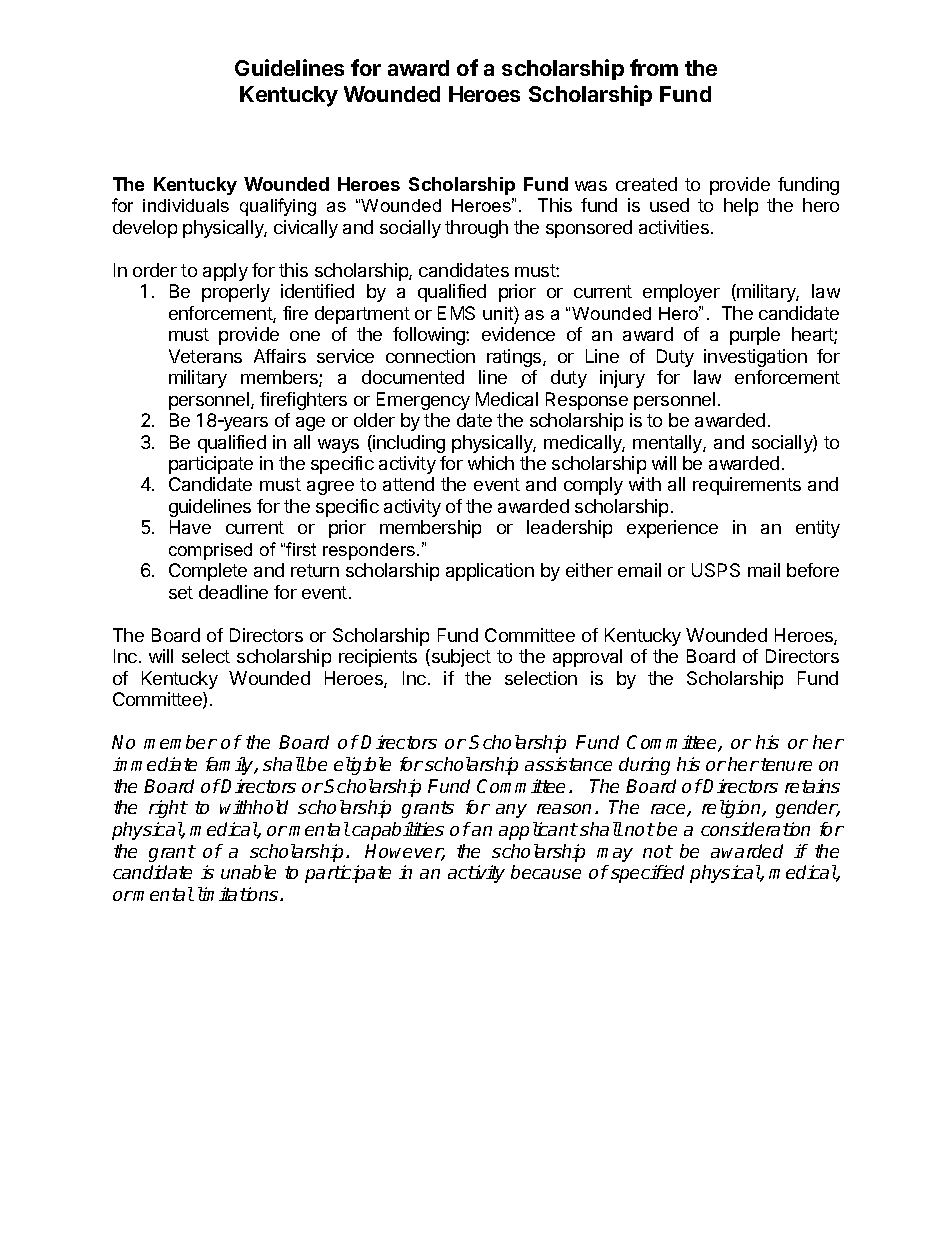 The image size is (952, 1233). Describe the element at coordinates (654, 67) in the screenshot. I see `from` at that location.
